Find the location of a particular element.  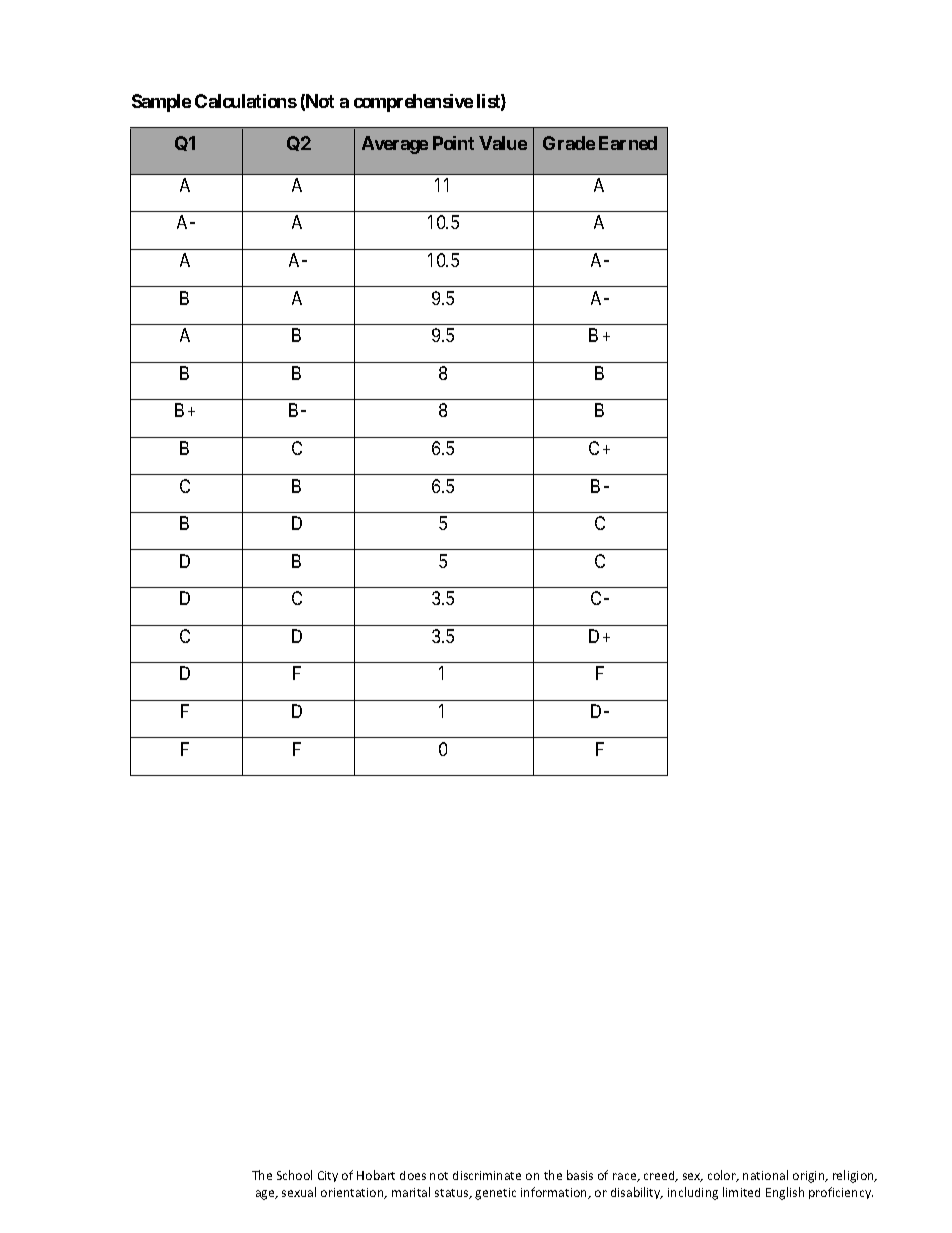

sexual is located at coordinates (299, 1192).
